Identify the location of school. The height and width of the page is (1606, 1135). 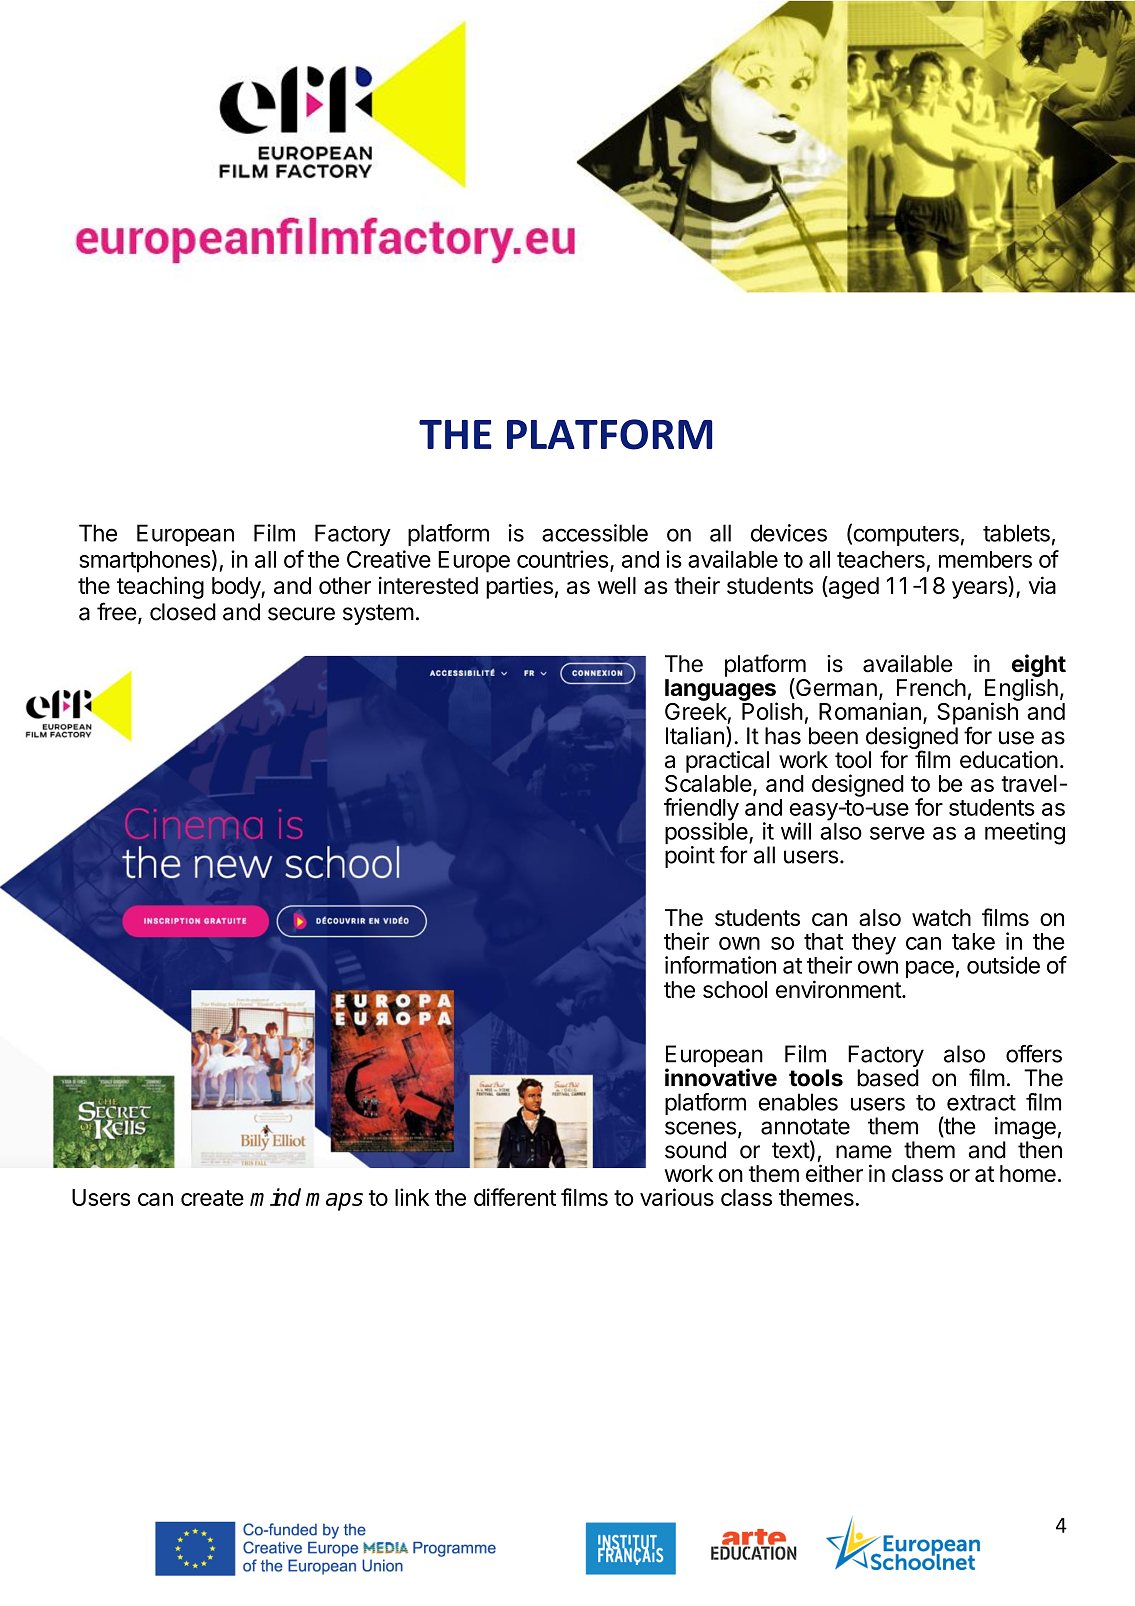
(735, 989).
